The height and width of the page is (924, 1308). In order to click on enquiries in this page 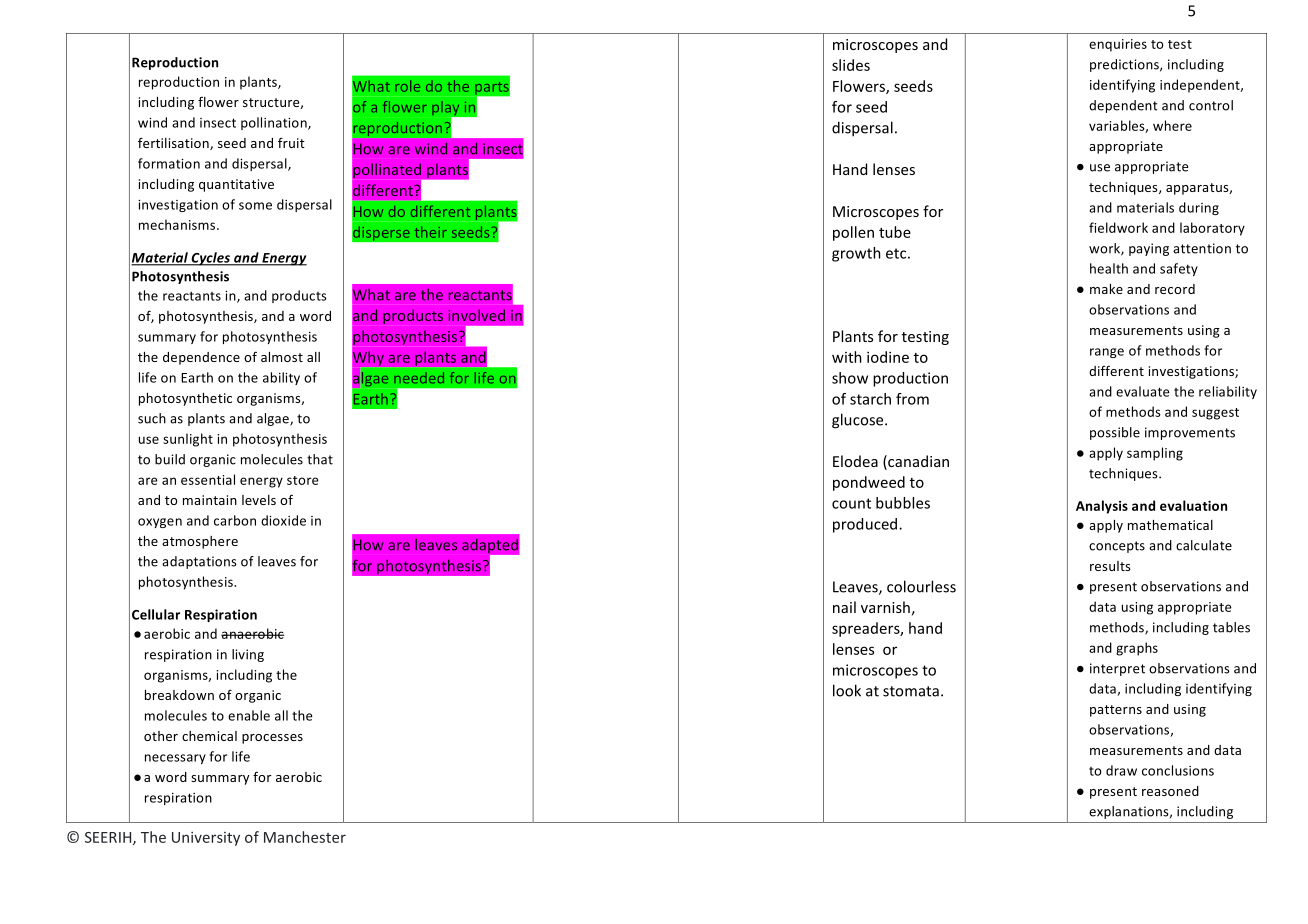, I will do `click(1118, 45)`.
